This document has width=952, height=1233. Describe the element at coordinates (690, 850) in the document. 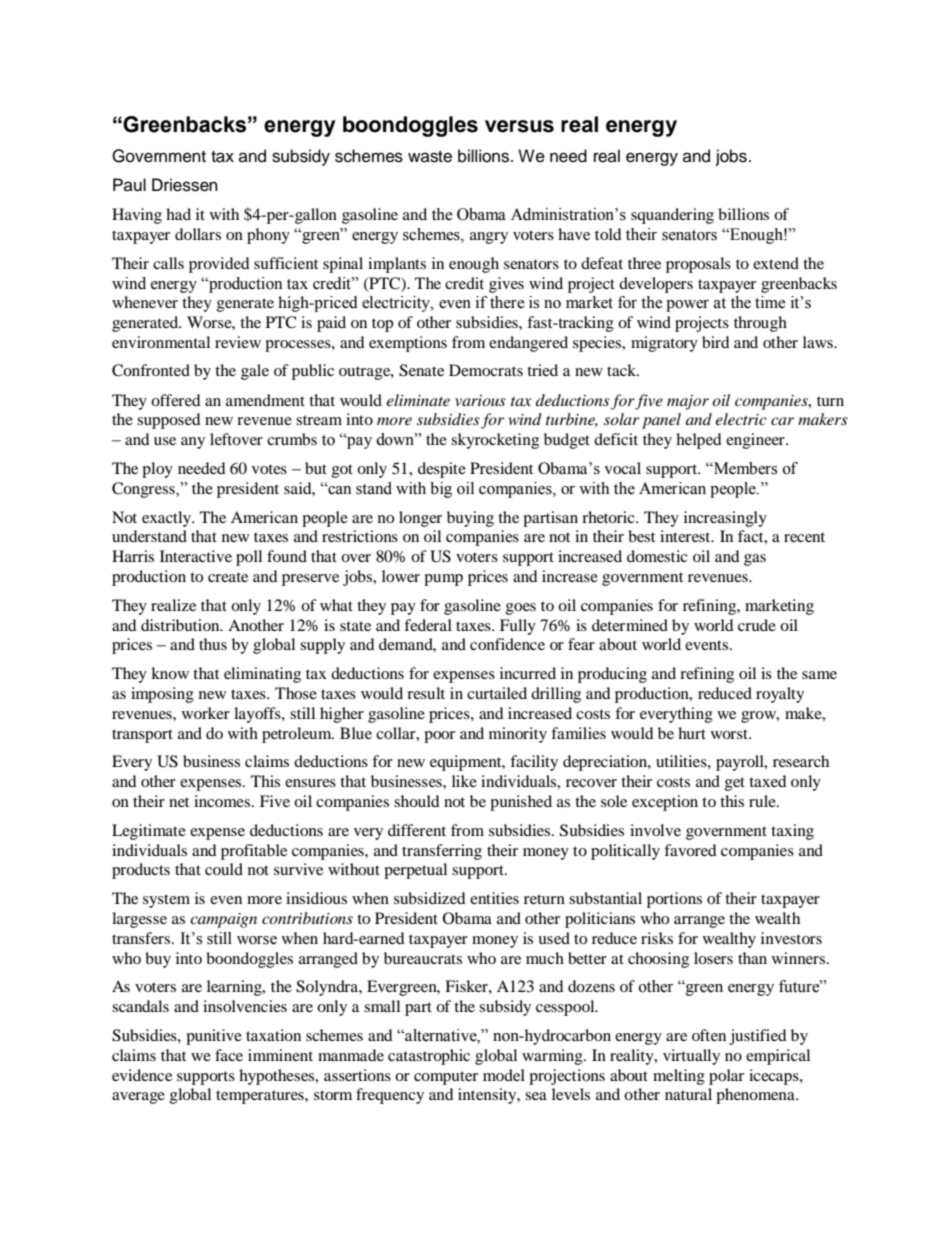

I see `favored` at that location.
